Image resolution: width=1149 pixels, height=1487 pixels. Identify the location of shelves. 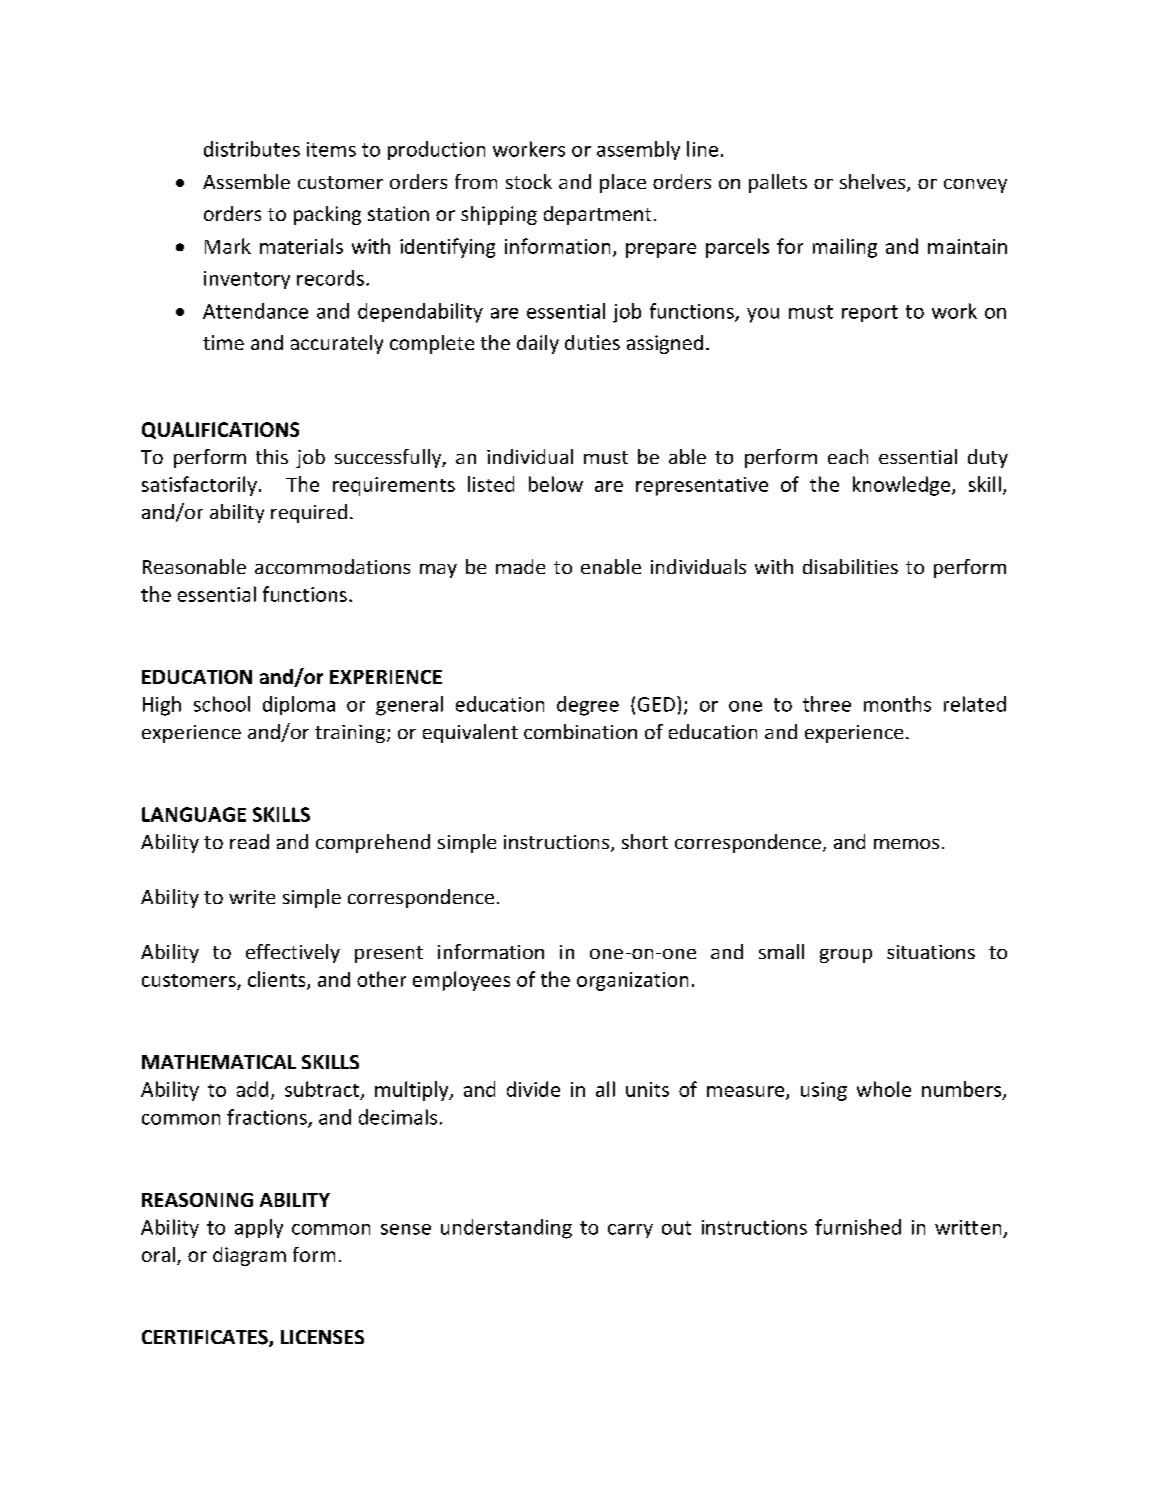
(874, 183).
